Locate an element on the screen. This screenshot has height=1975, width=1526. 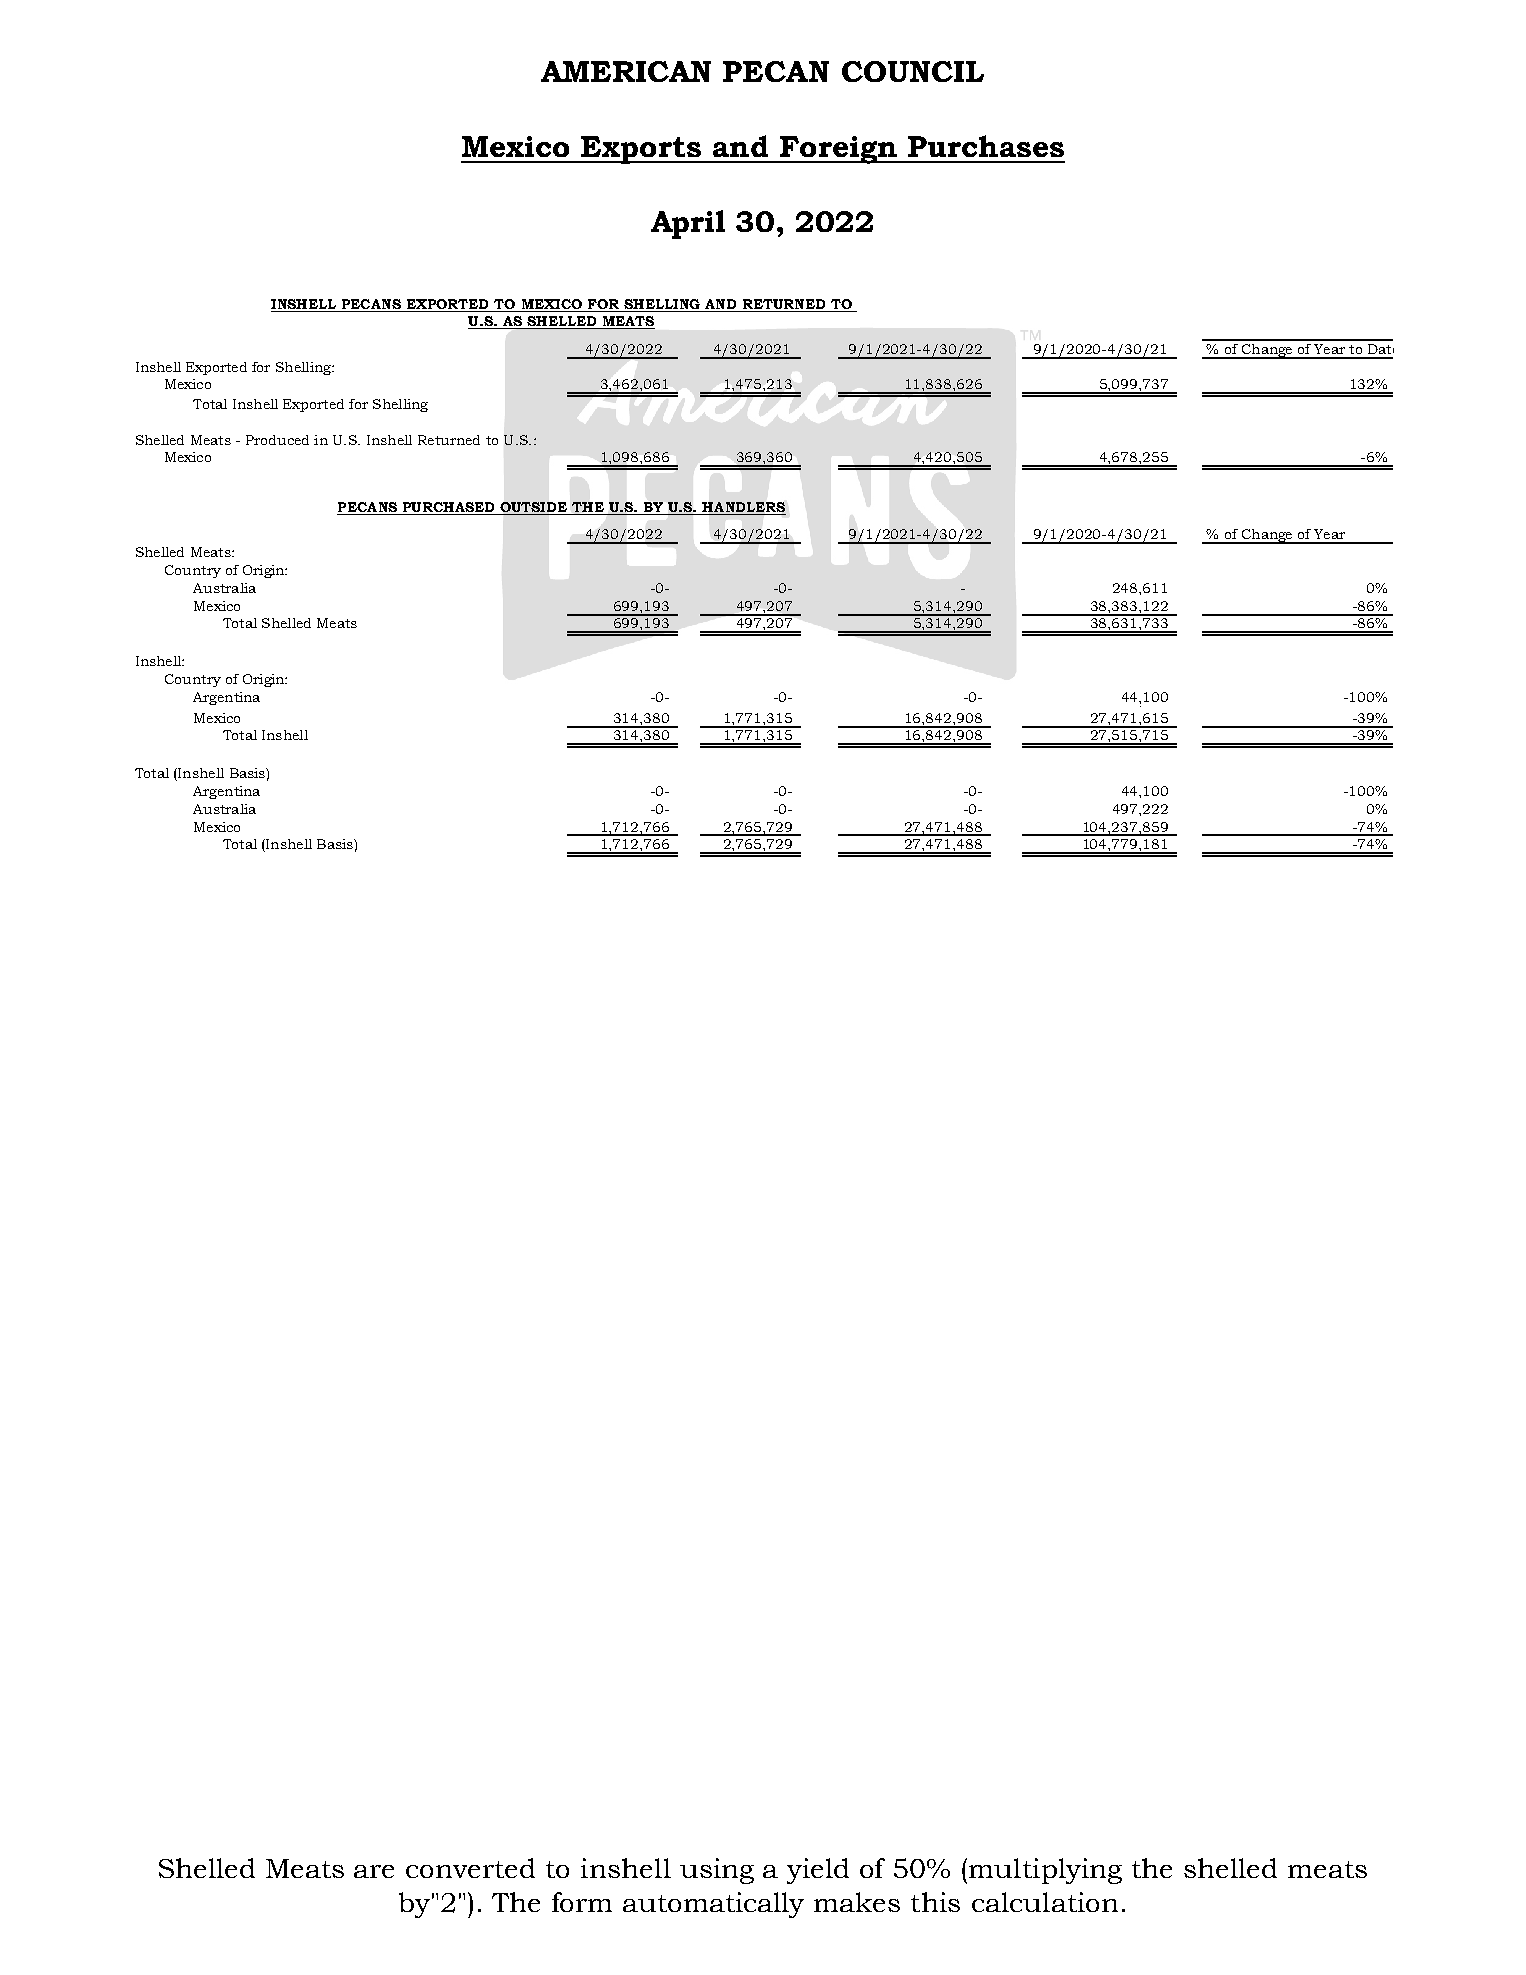
AMERICAN is located at coordinates (626, 71).
